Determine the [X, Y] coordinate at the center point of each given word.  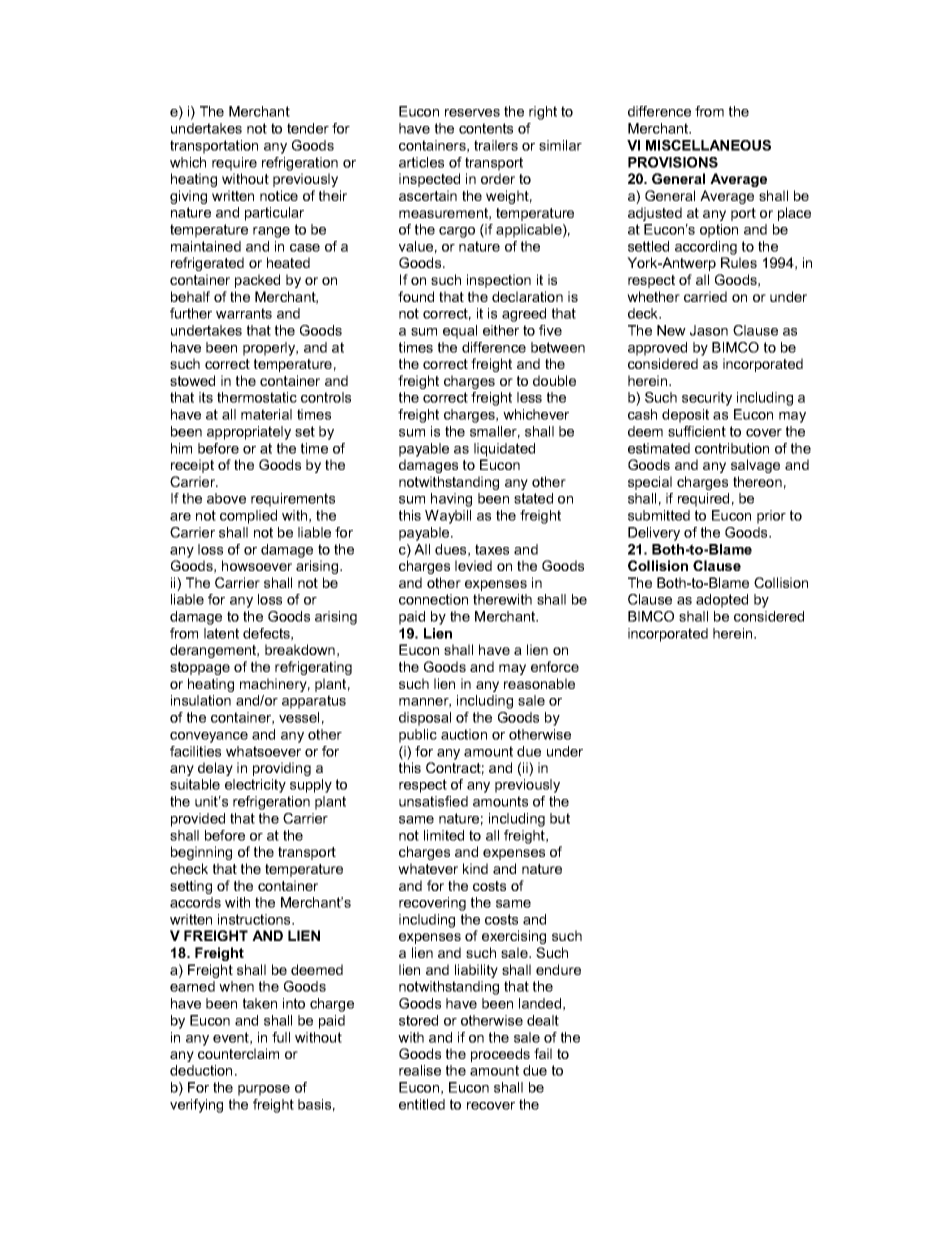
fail [543, 1053]
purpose [264, 1090]
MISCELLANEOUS [708, 145]
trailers [496, 145]
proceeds [500, 1055]
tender [308, 128]
